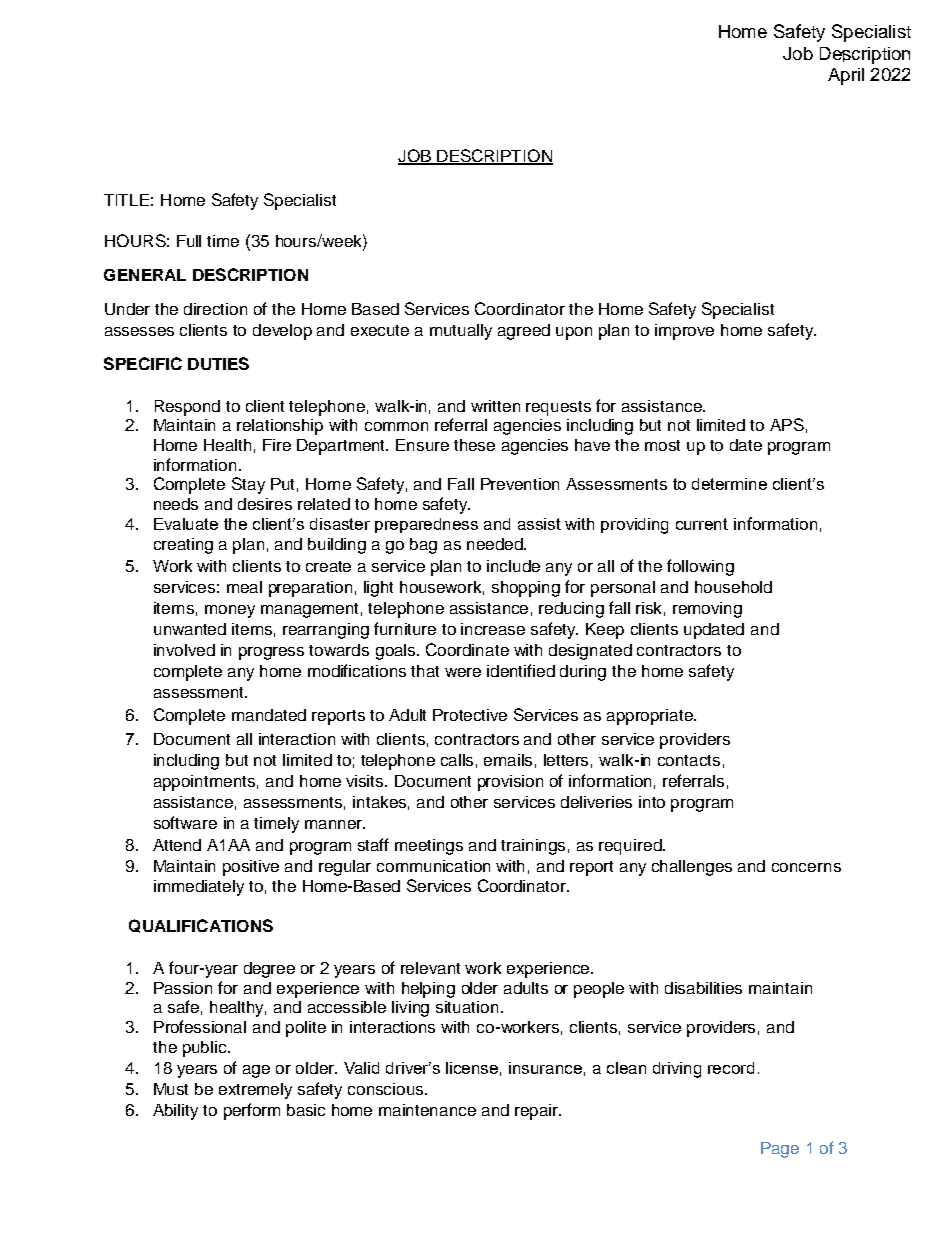 The image size is (952, 1233). Describe the element at coordinates (538, 1112) in the screenshot. I see `repair` at that location.
